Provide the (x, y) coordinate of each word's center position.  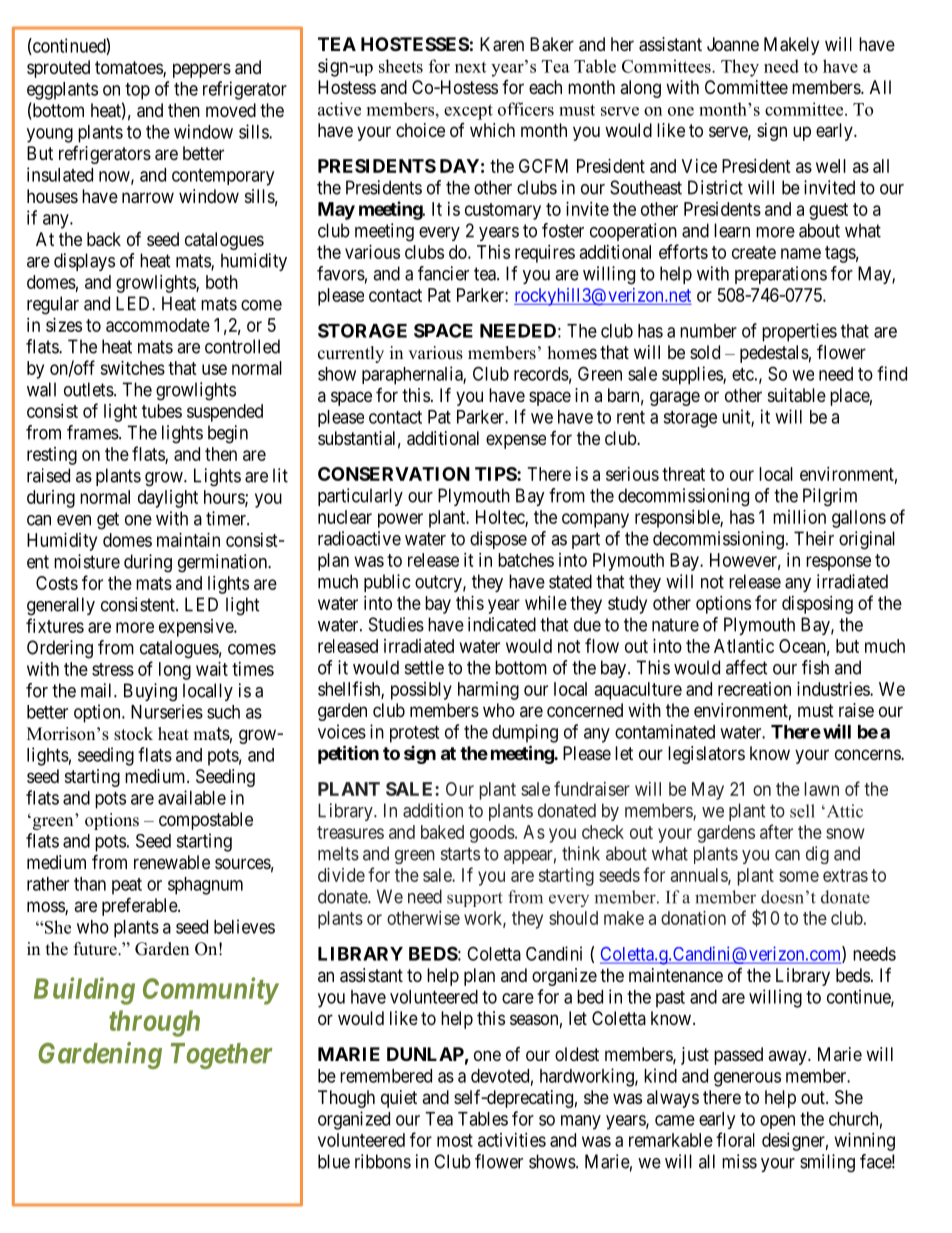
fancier (443, 273)
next (470, 67)
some (799, 876)
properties (799, 332)
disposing (817, 605)
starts (460, 854)
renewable (172, 862)
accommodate (158, 325)
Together (221, 1056)
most (455, 1140)
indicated (502, 624)
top (137, 91)
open (777, 1122)
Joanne (733, 44)
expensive (197, 628)
